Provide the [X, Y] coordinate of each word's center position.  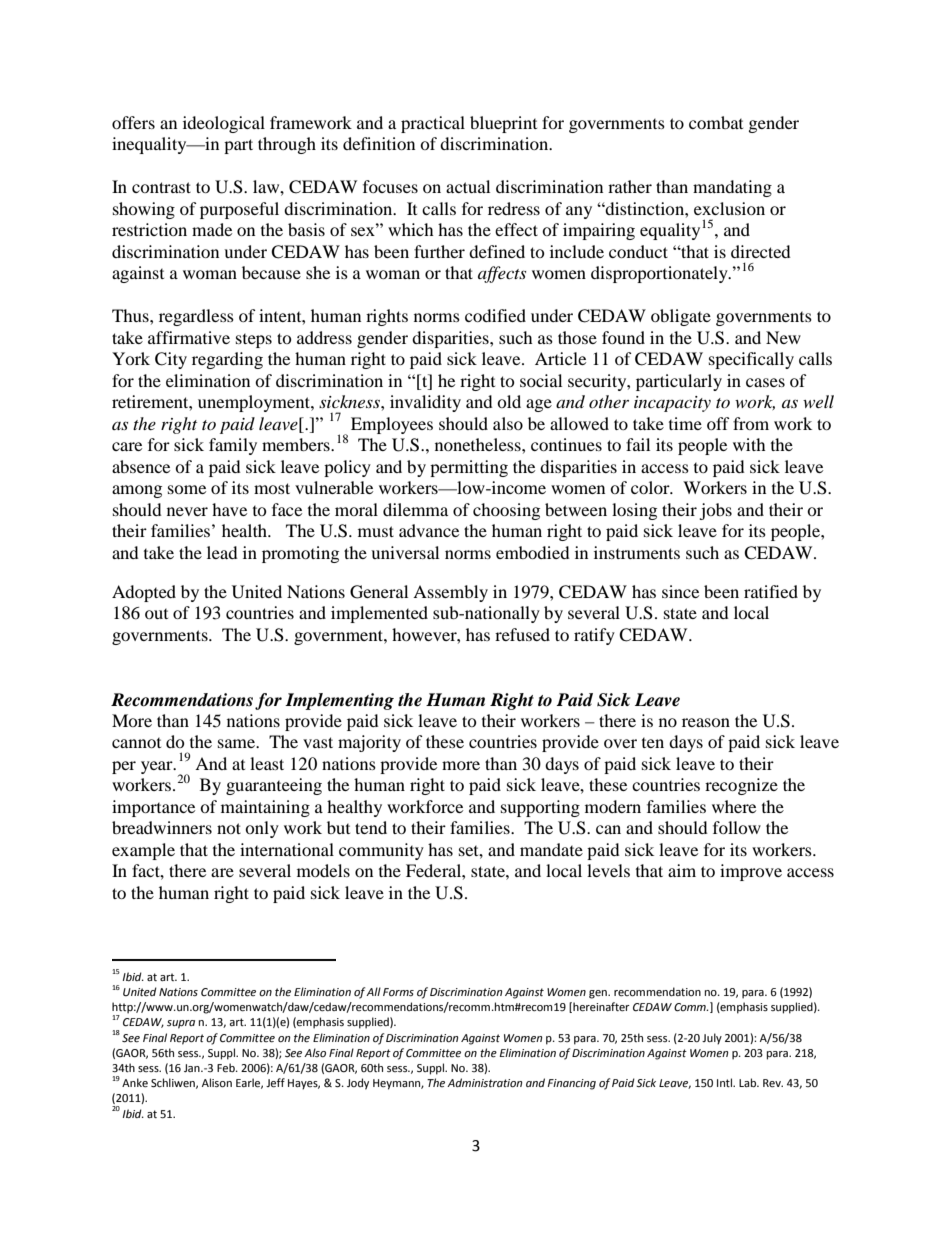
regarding [227, 360]
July [712, 1039]
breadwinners [162, 827]
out [156, 614]
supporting [540, 808]
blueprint [503, 124]
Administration [485, 1083]
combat [716, 122]
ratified [771, 591]
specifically [751, 360]
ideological [224, 124]
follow [737, 827]
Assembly [450, 593]
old [509, 401]
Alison [217, 1083]
